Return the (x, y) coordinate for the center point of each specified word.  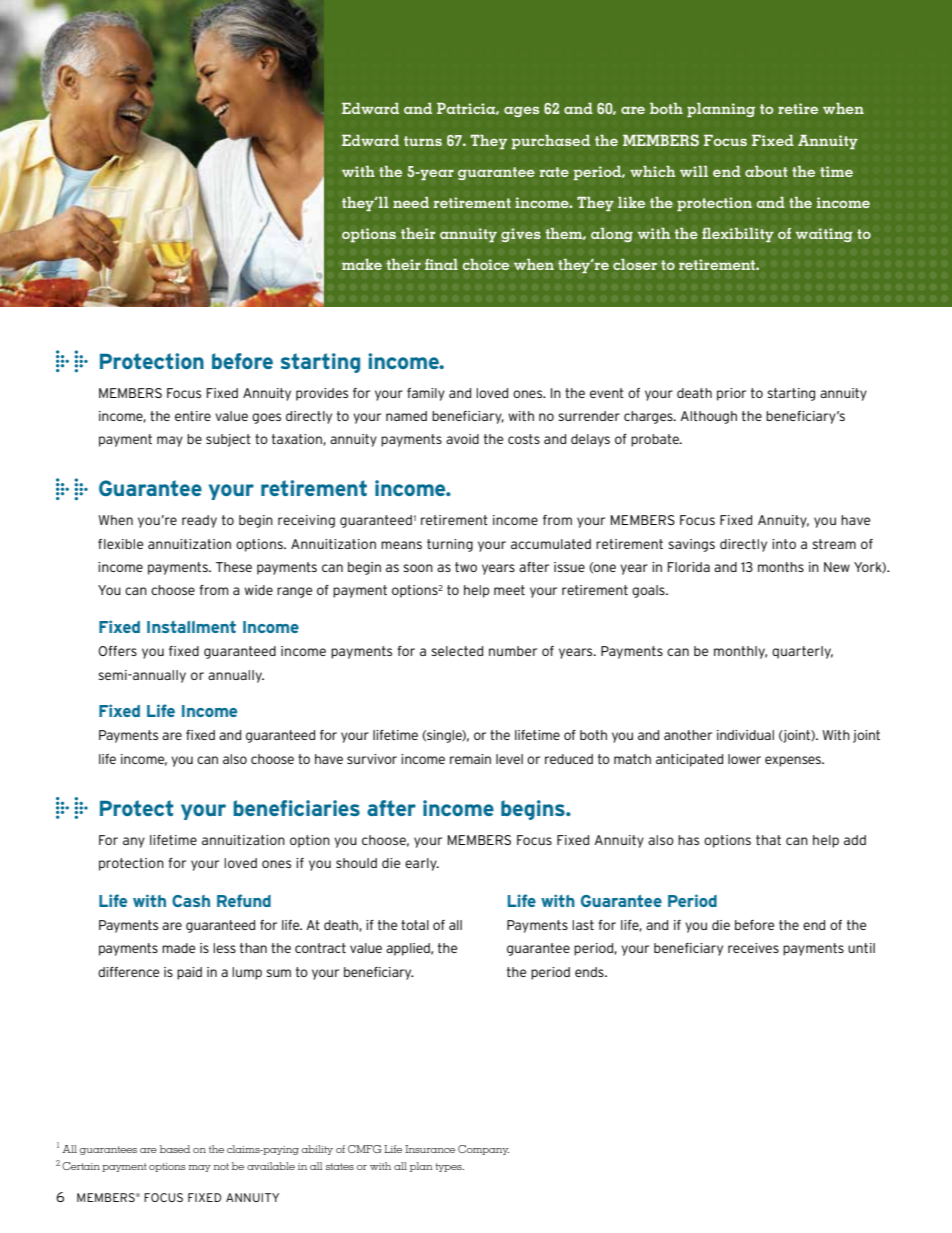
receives (753, 948)
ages (521, 111)
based (175, 1149)
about (766, 171)
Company (483, 1150)
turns (423, 141)
